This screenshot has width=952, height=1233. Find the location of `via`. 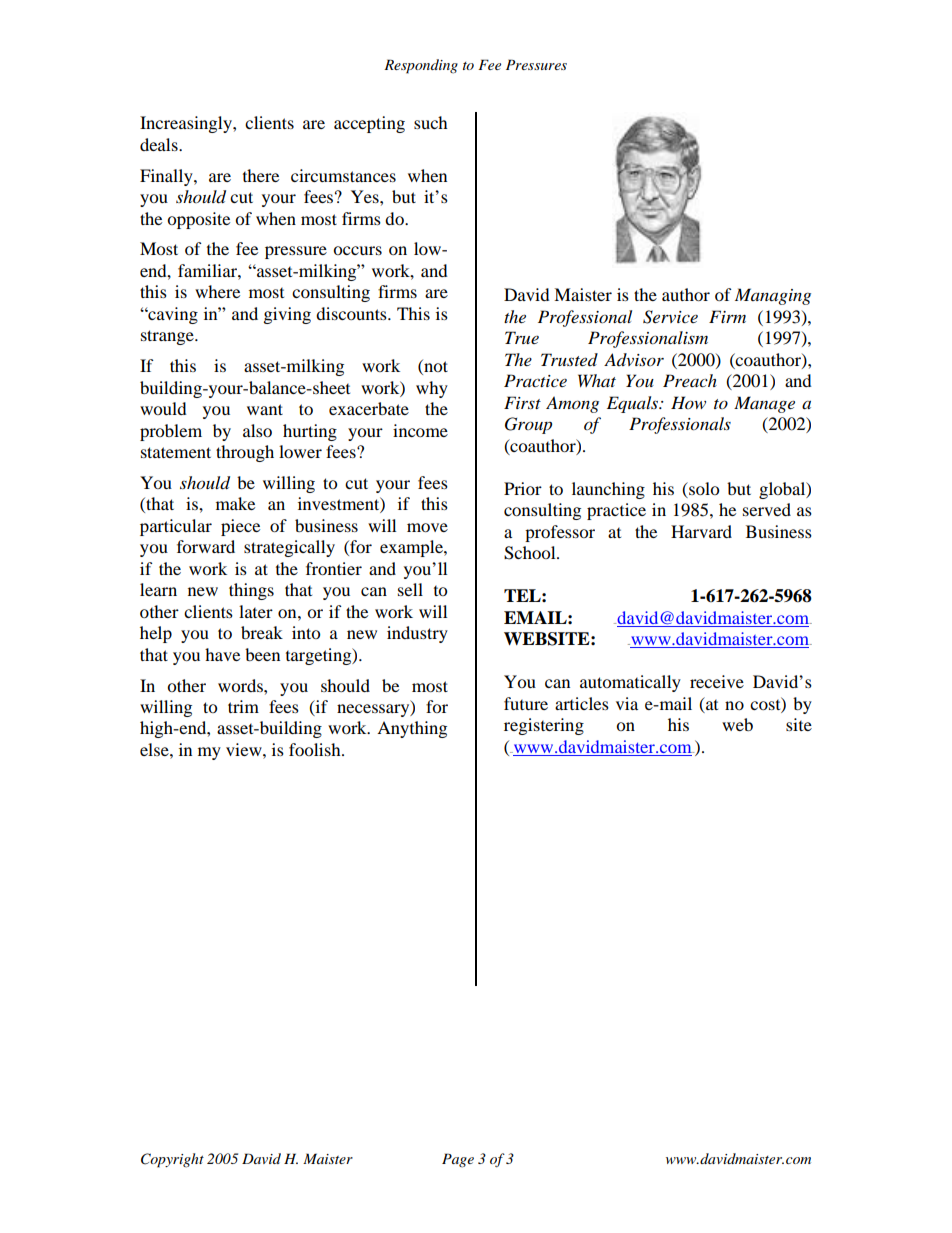

via is located at coordinates (627, 703).
